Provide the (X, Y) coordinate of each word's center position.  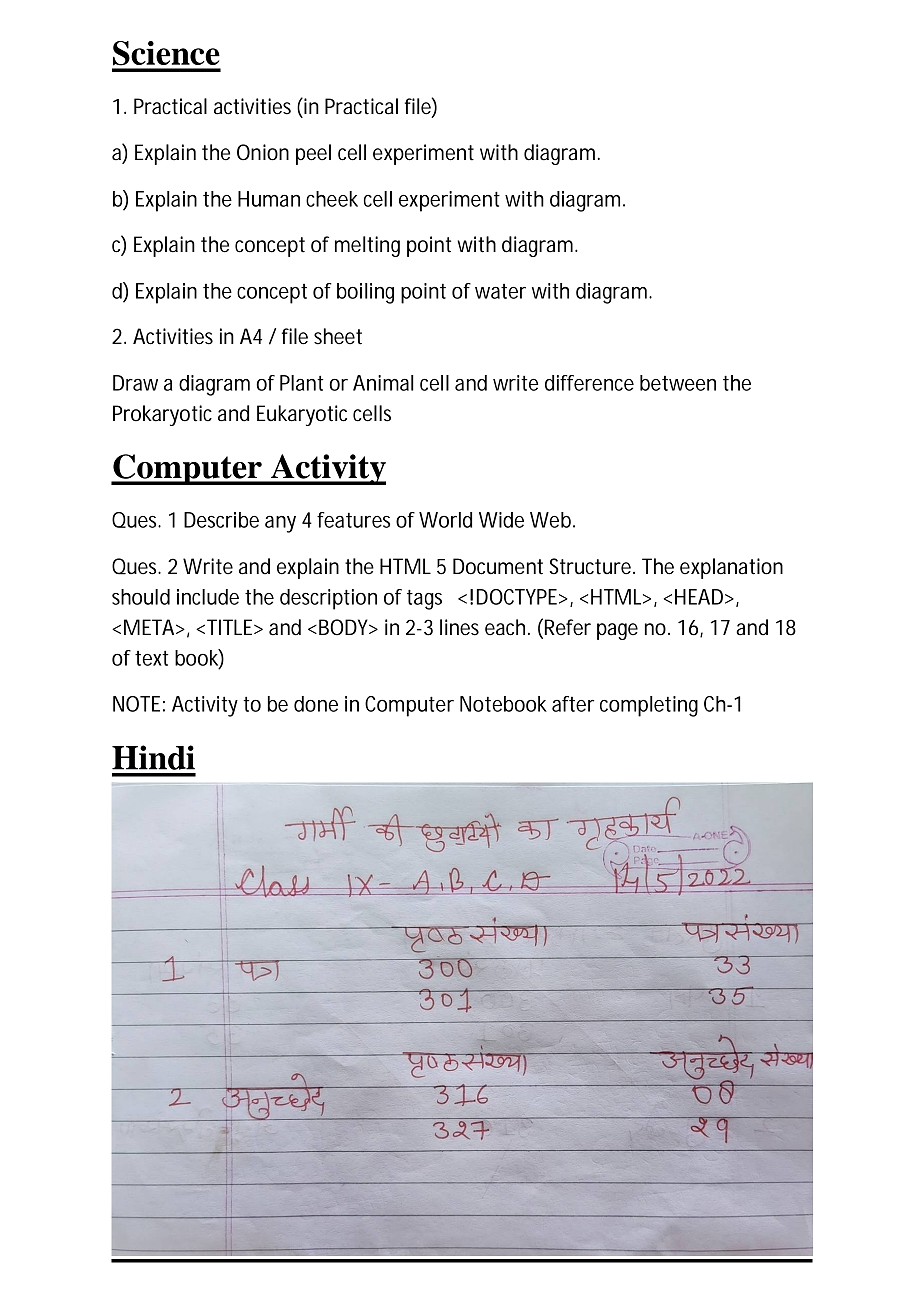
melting (367, 246)
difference (589, 383)
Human (269, 199)
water (500, 291)
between (678, 383)
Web (552, 520)
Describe (221, 520)
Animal (383, 383)
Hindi (153, 757)
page (617, 631)
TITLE (231, 627)
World (445, 520)
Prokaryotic (162, 415)
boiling (365, 293)
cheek (332, 199)
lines (459, 627)
